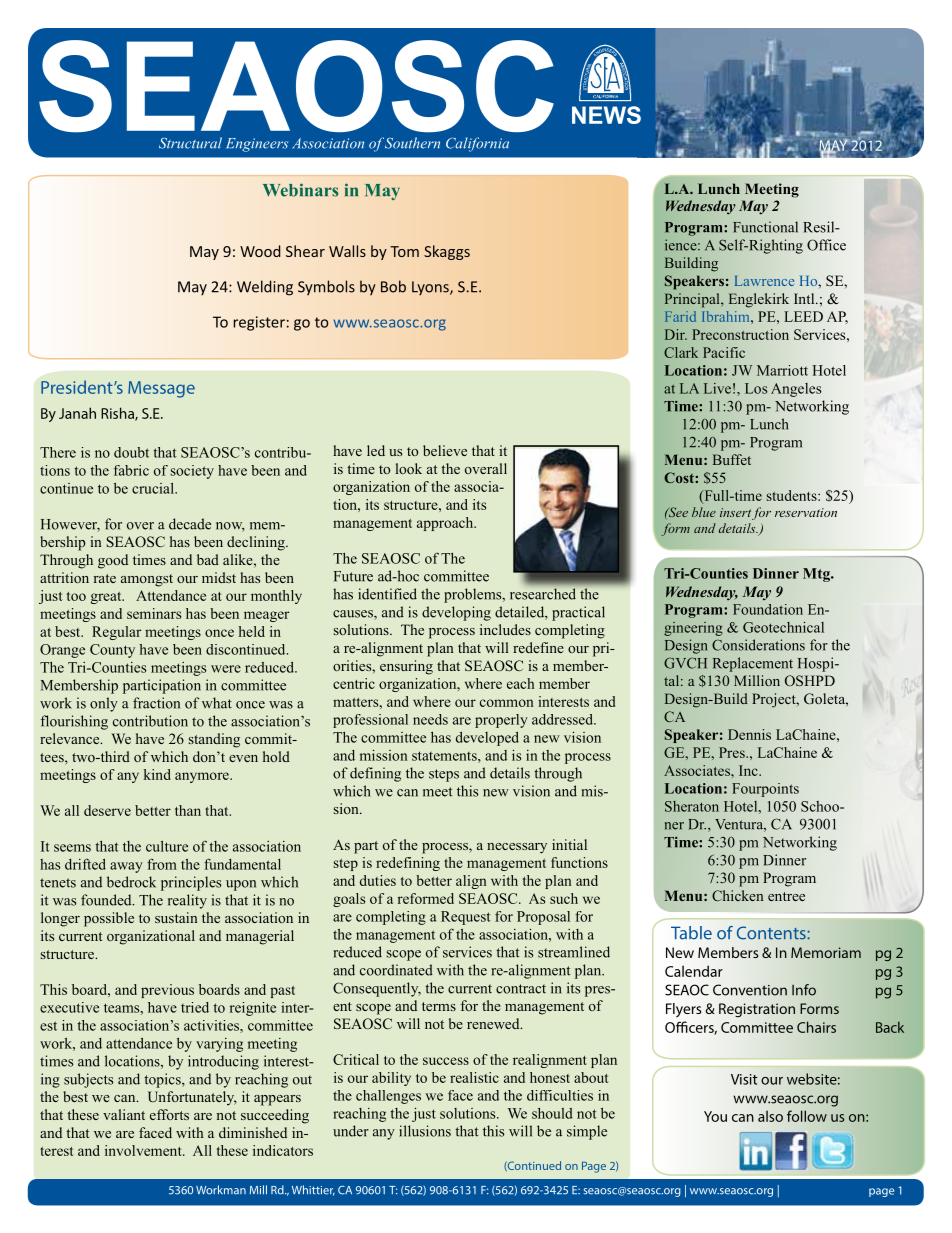 This screenshot has height=1233, width=952. Describe the element at coordinates (606, 115) in the screenshot. I see `NEWS` at that location.
